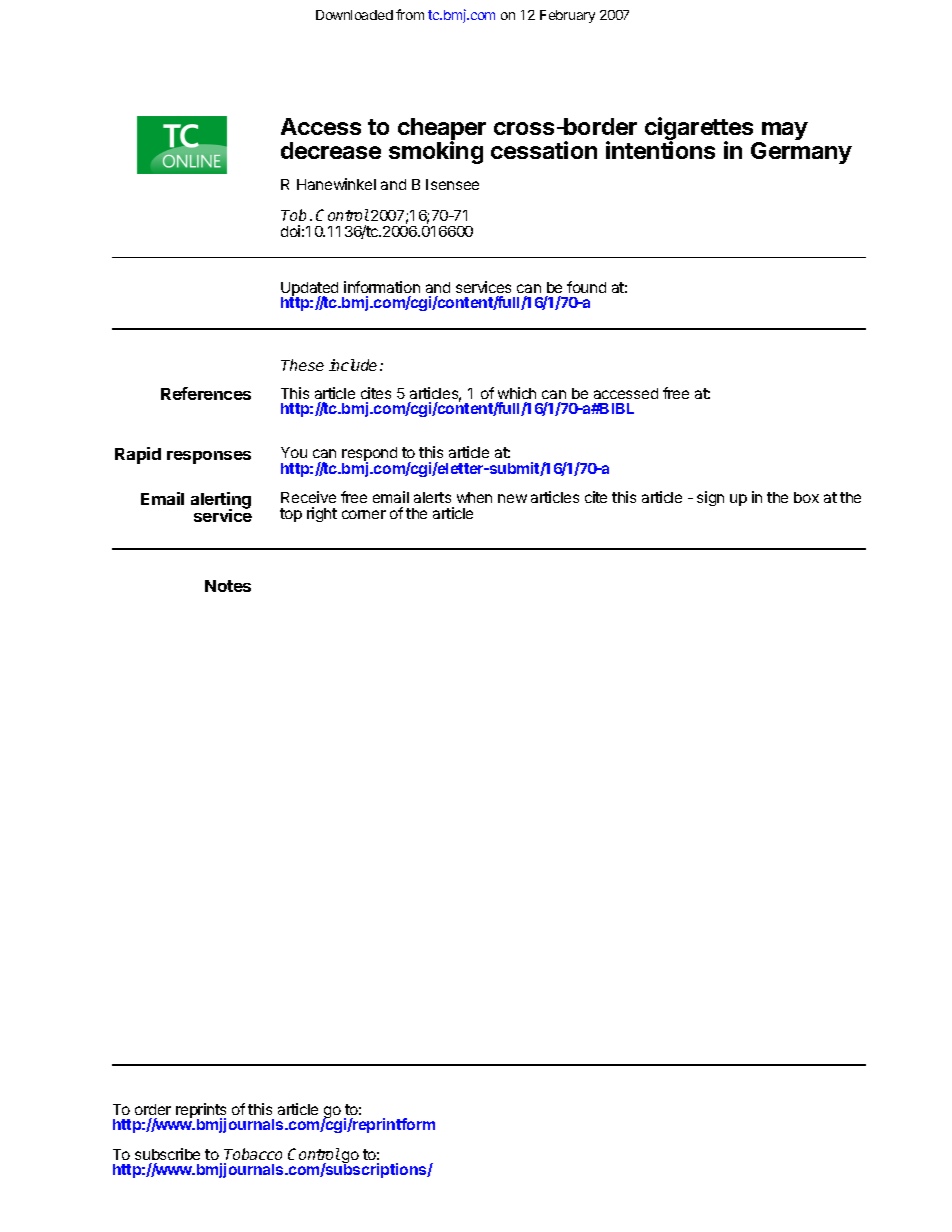  Describe the element at coordinates (354, 15) in the screenshot. I see `Downloaded` at that location.
